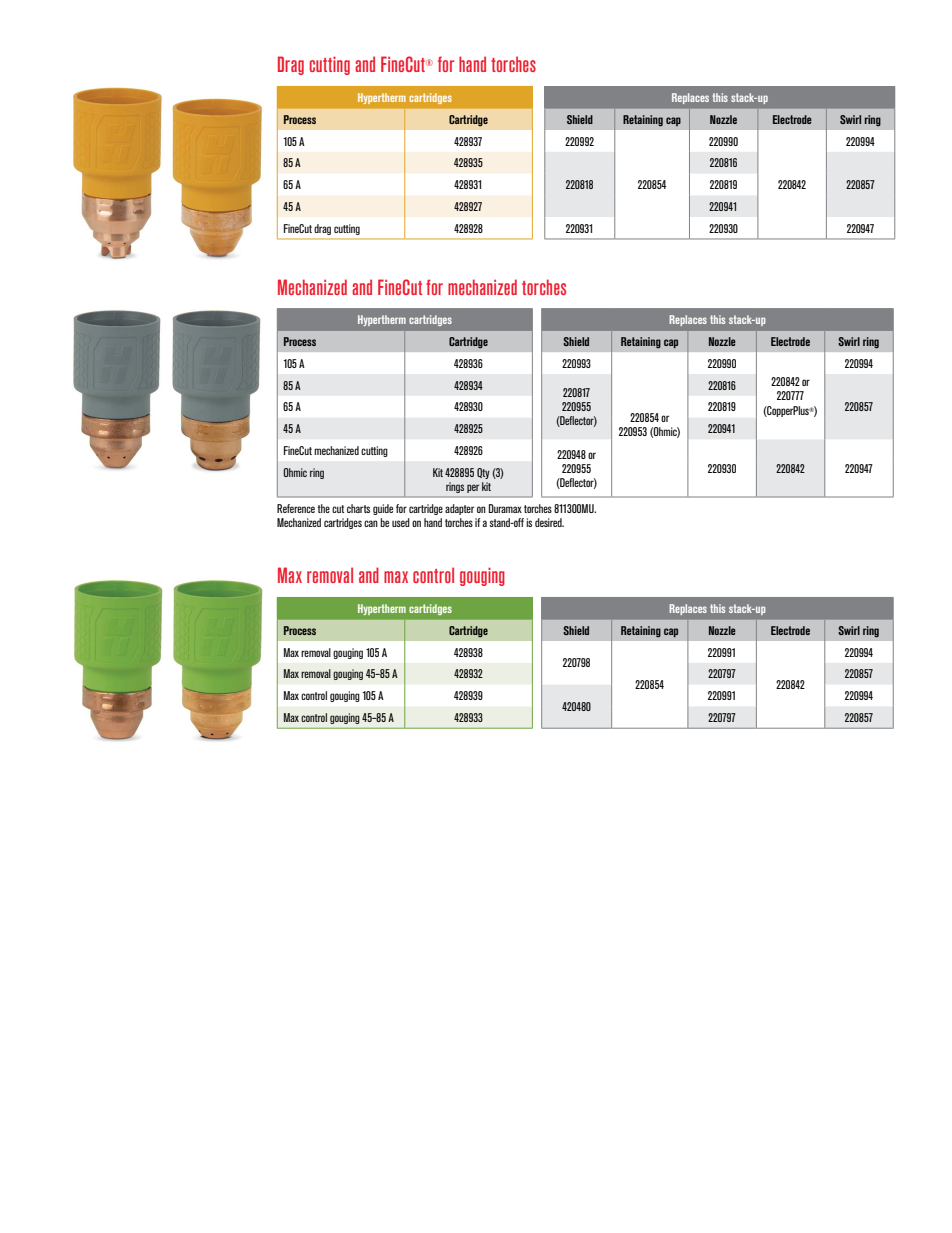  I want to click on Qty, so click(483, 473).
